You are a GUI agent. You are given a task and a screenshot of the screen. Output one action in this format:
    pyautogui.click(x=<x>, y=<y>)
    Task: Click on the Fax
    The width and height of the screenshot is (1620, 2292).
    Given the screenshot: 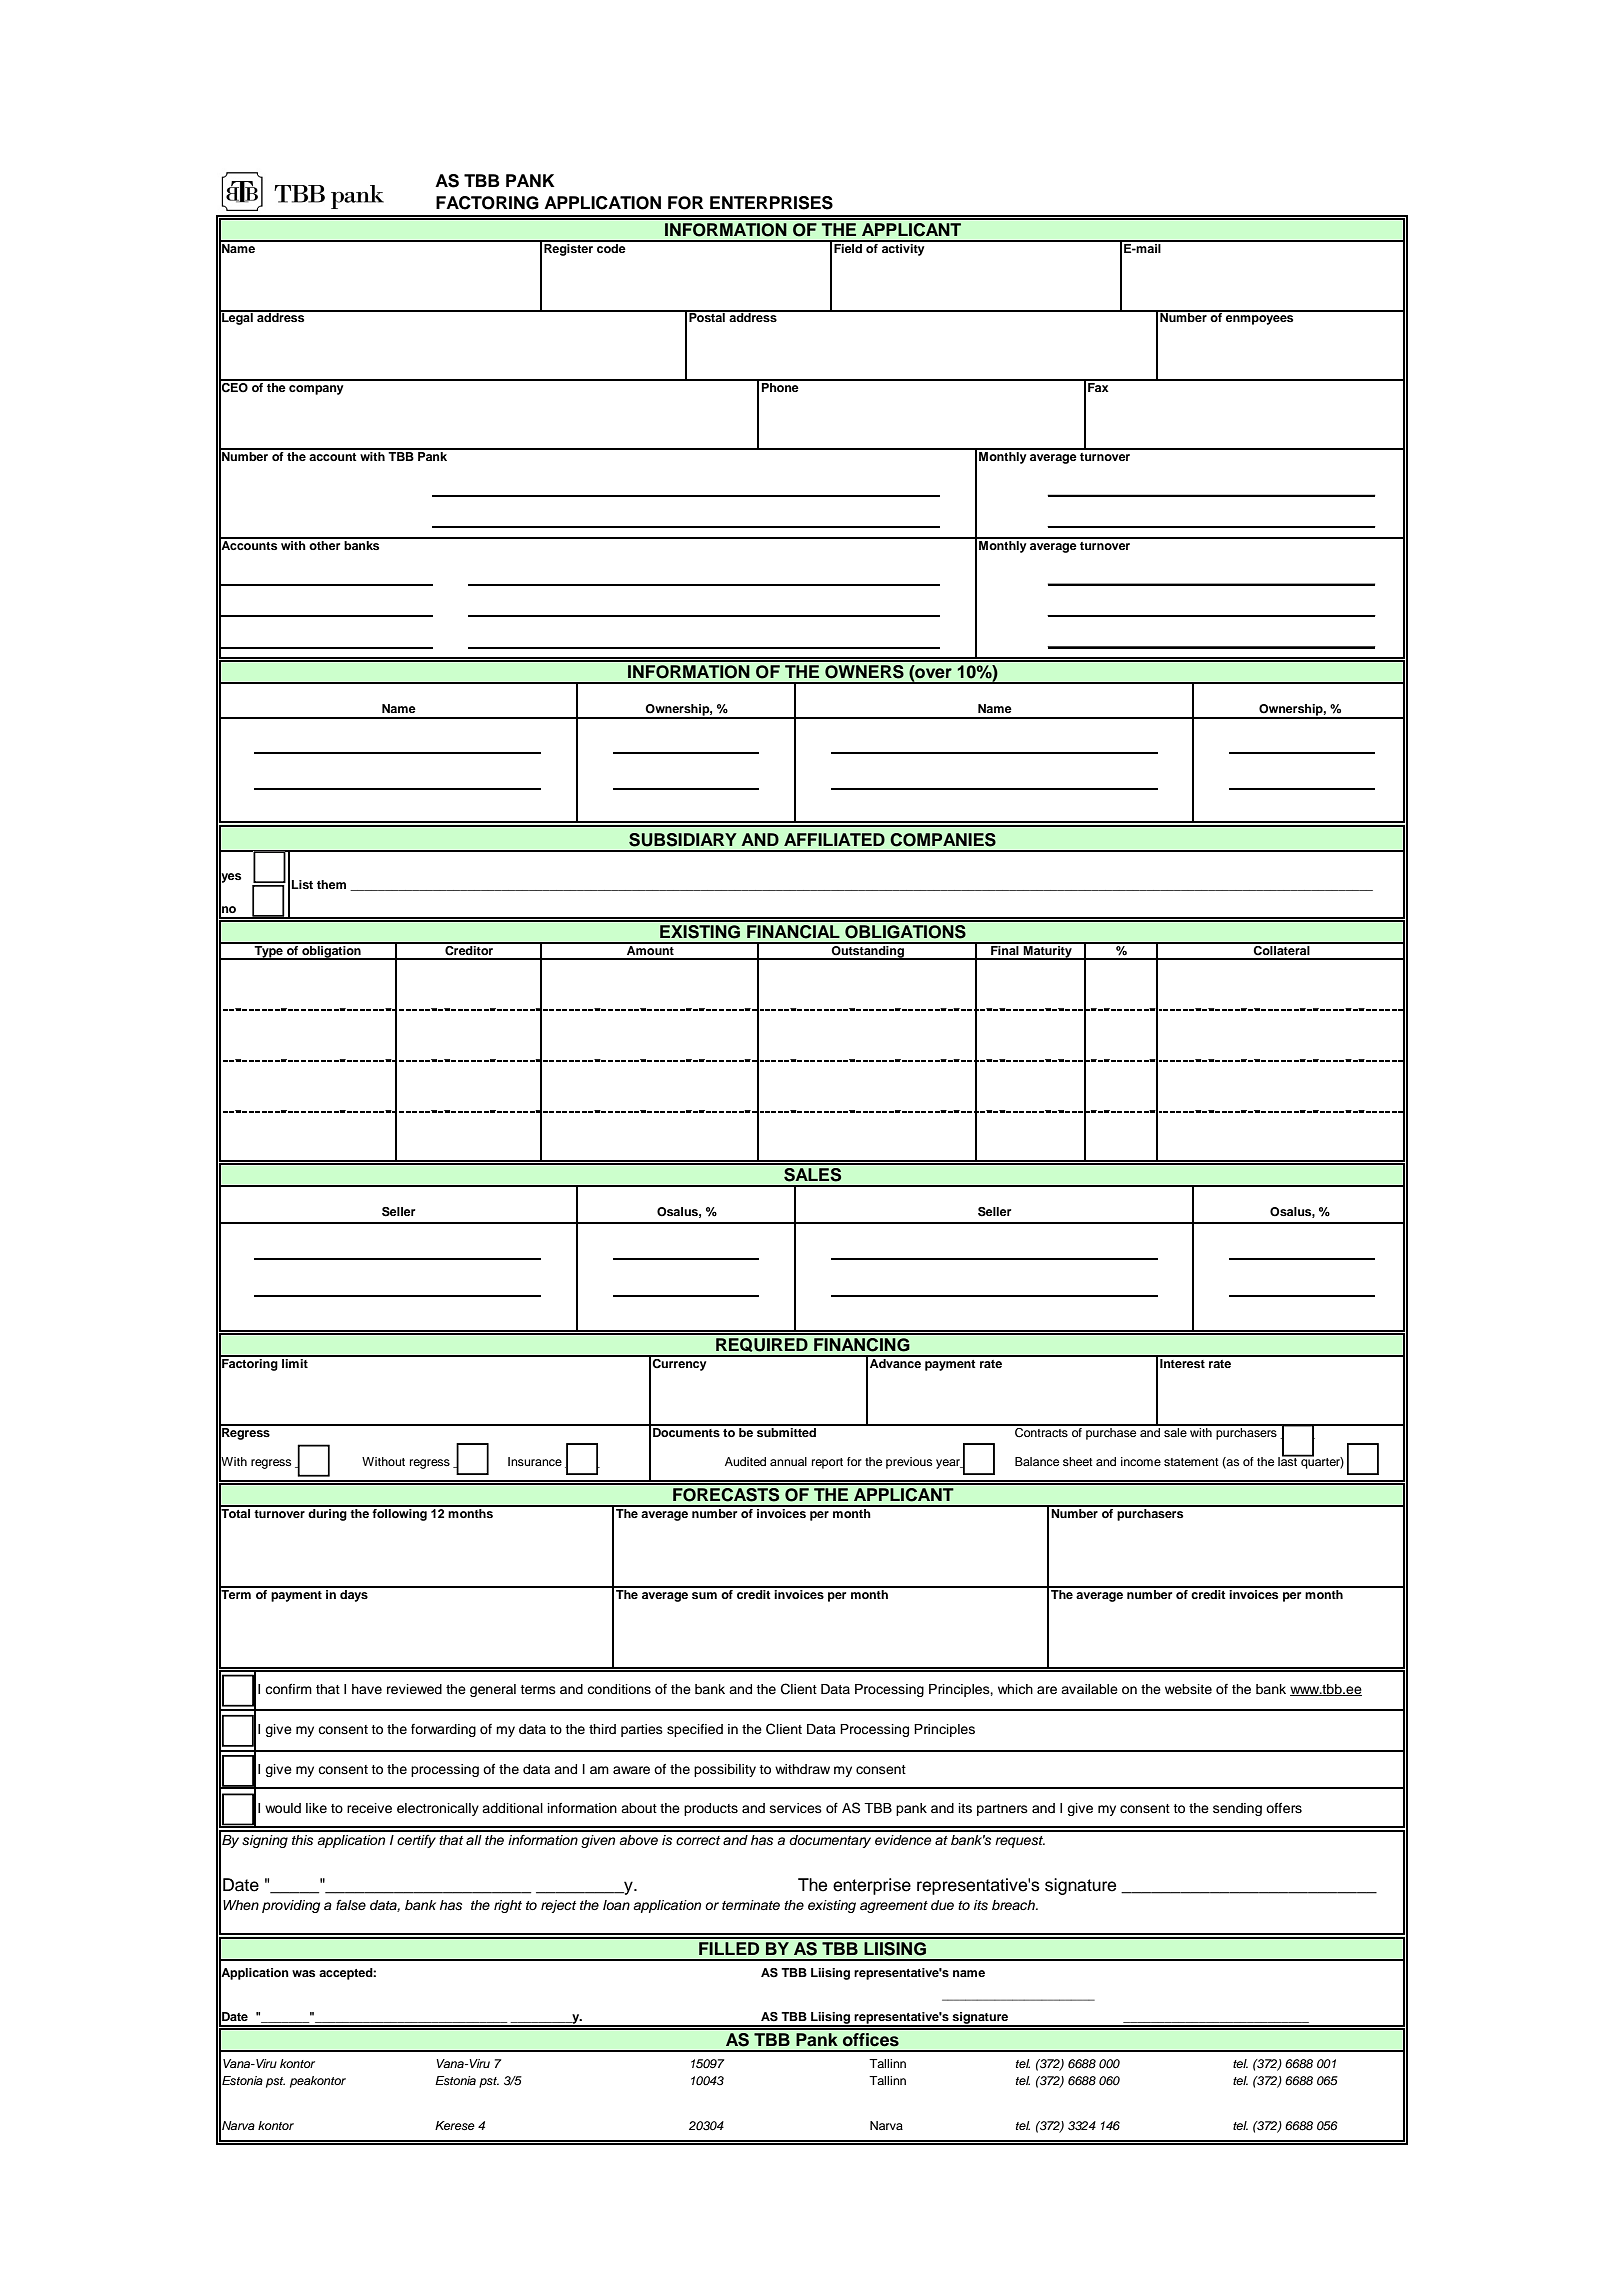 What is the action you would take?
    pyautogui.click(x=1098, y=386)
